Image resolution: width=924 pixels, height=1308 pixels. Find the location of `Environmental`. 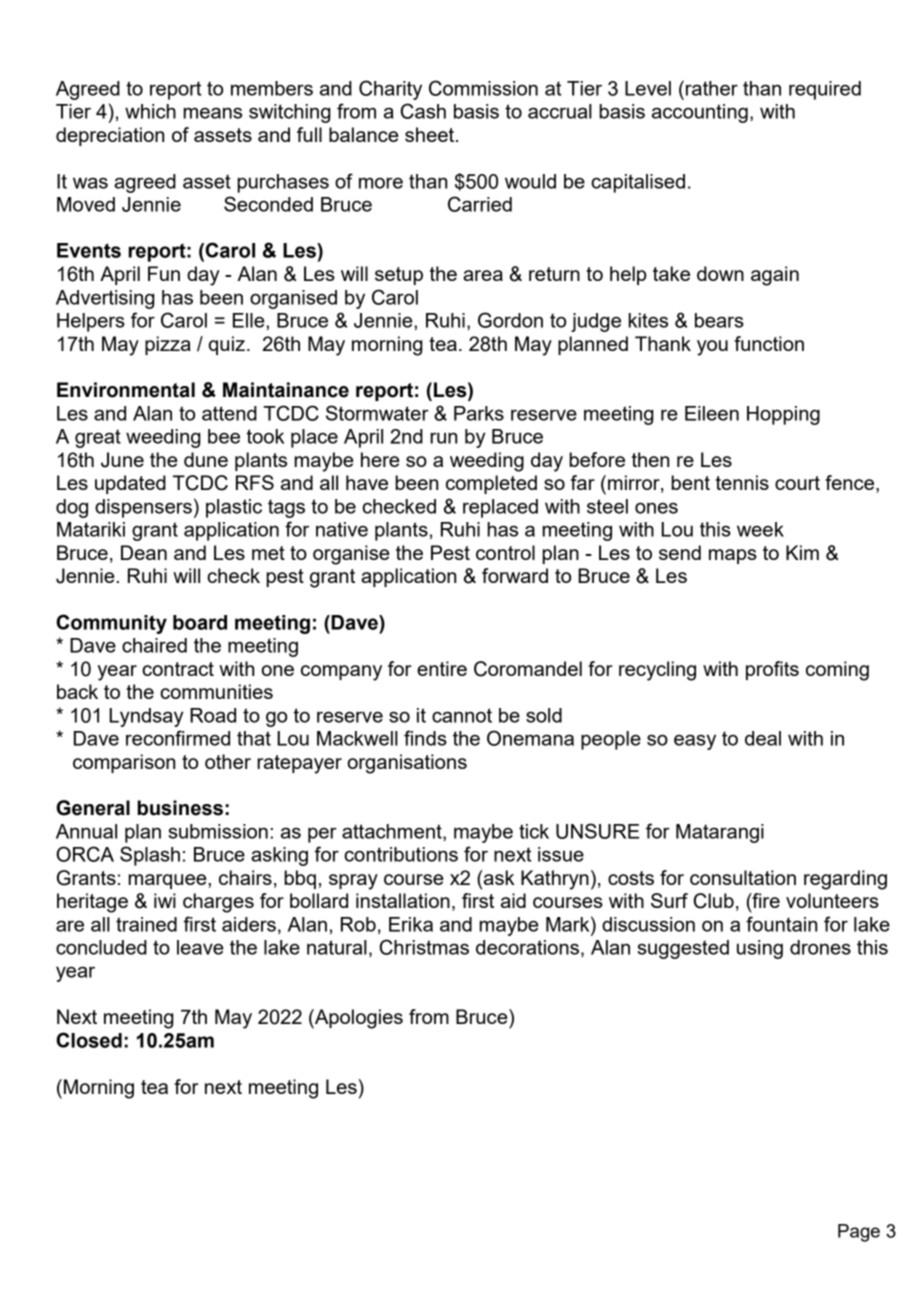

Environmental is located at coordinates (126, 390).
